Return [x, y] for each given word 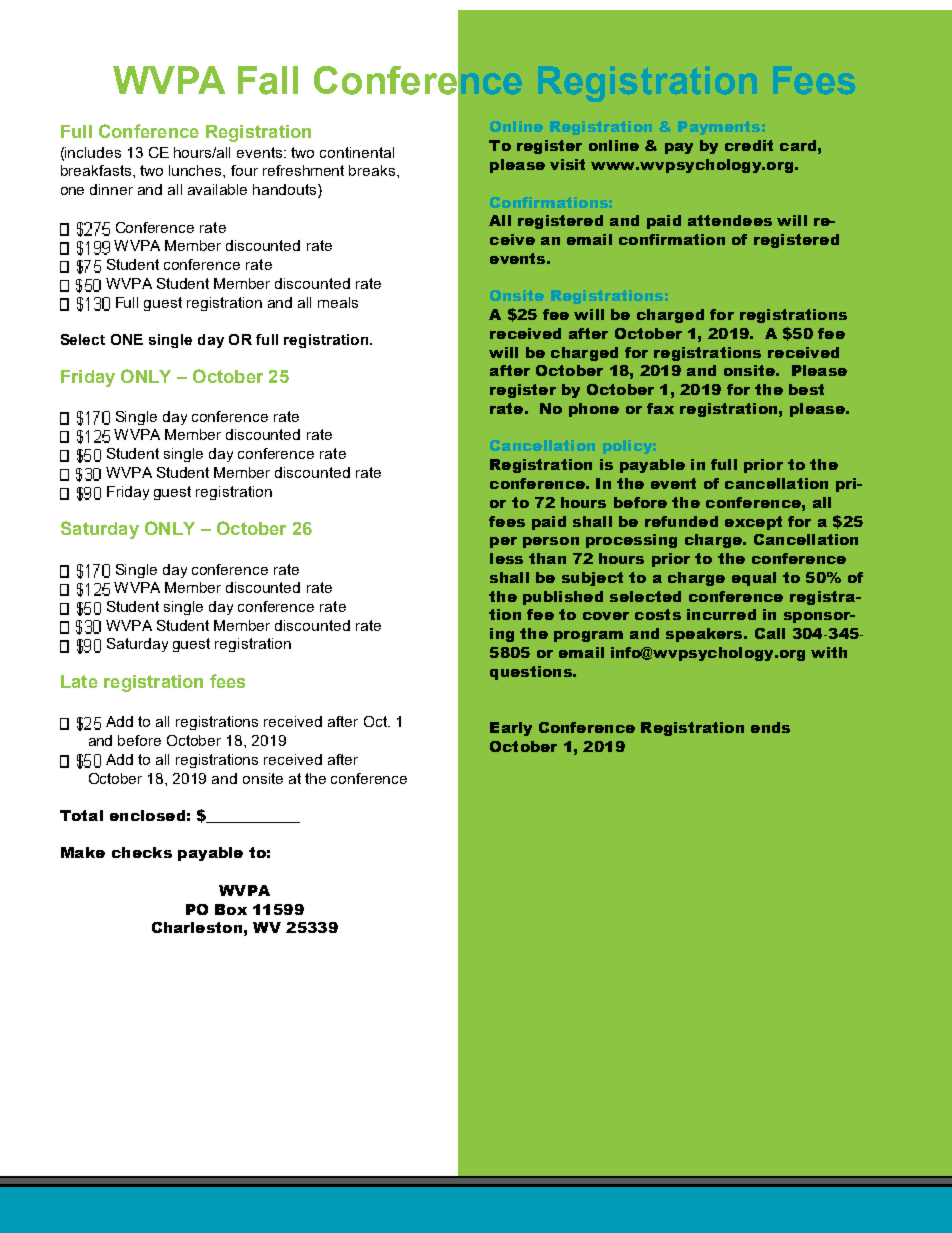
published [563, 598]
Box [231, 909]
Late [79, 681]
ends [770, 727]
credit [749, 145]
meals [338, 302]
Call [770, 633]
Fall [268, 80]
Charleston [197, 927]
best [806, 389]
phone [594, 410]
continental [357, 152]
